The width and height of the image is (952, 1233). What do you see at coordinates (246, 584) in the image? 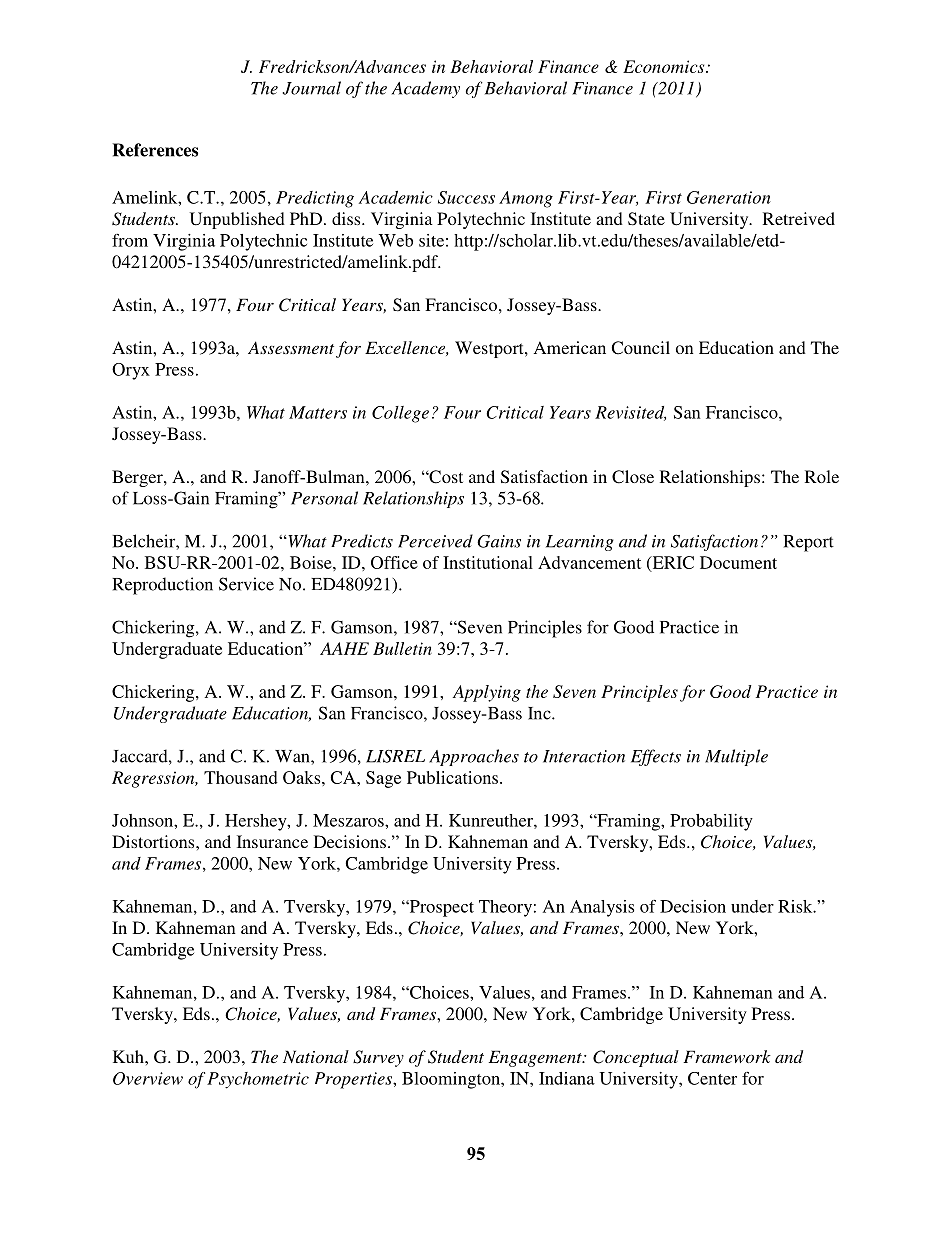
I see `Service` at bounding box center [246, 584].
